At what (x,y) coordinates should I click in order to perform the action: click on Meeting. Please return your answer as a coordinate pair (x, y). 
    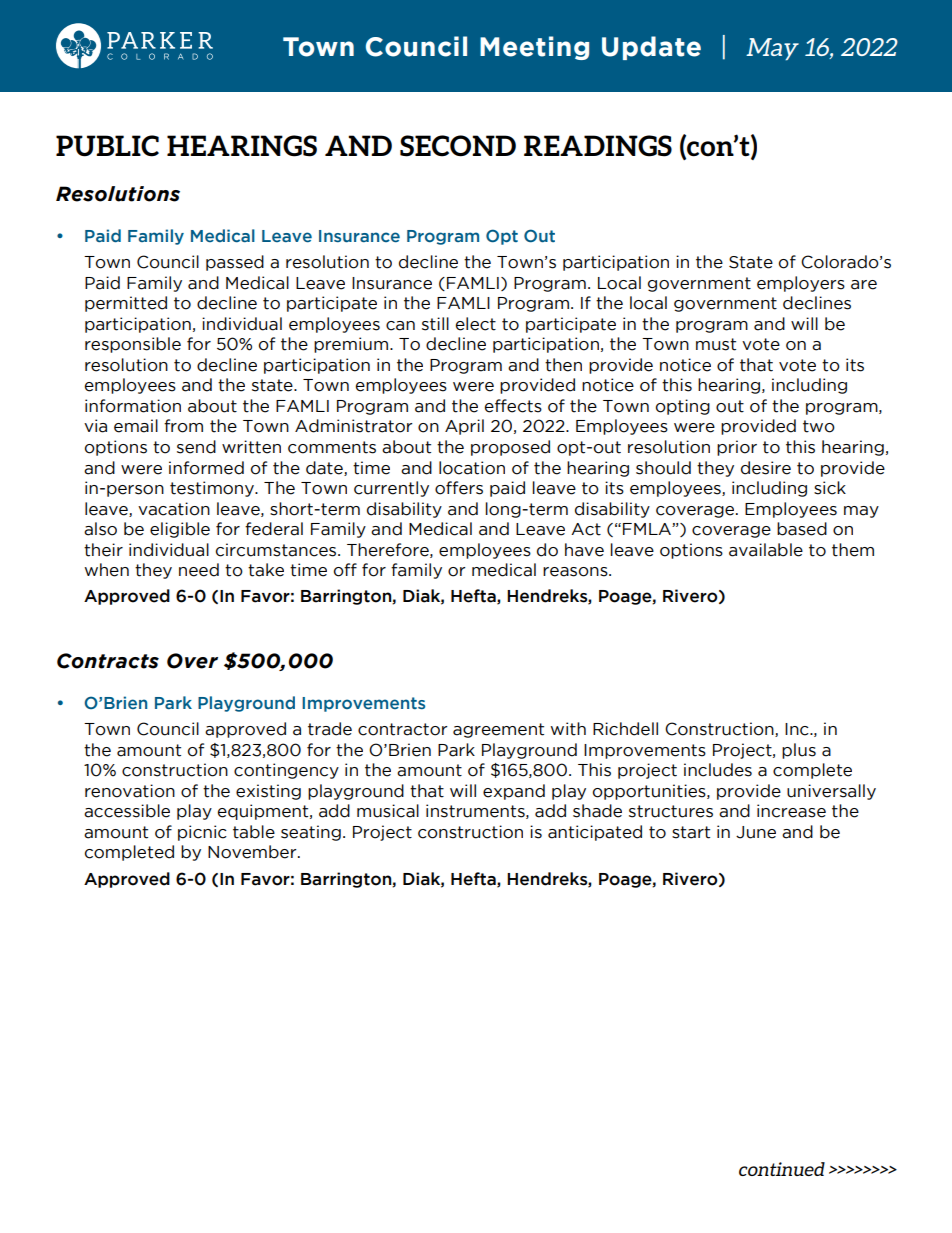
    Looking at the image, I should click on (534, 48).
